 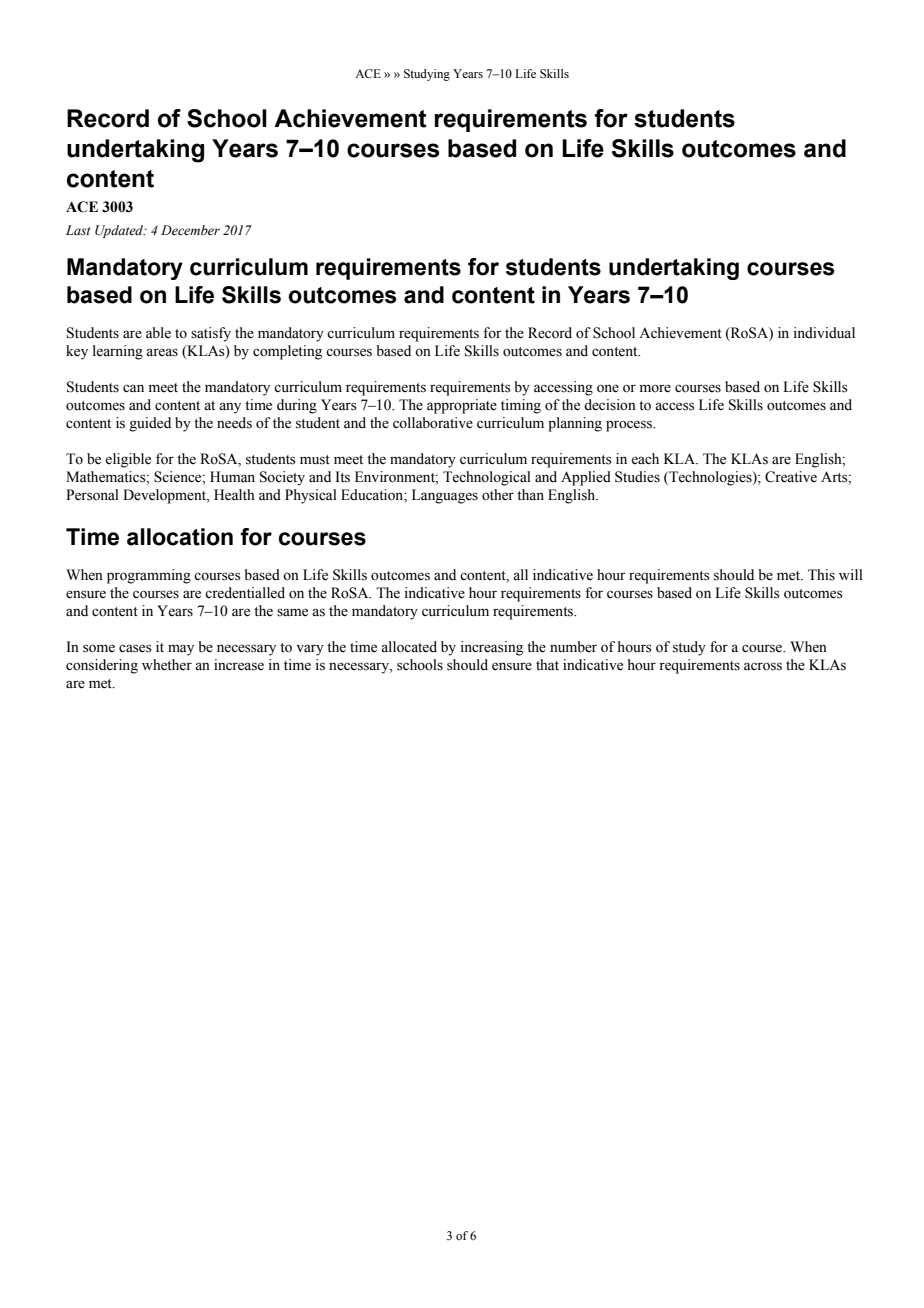 What do you see at coordinates (492, 648) in the screenshot?
I see `increasing` at bounding box center [492, 648].
